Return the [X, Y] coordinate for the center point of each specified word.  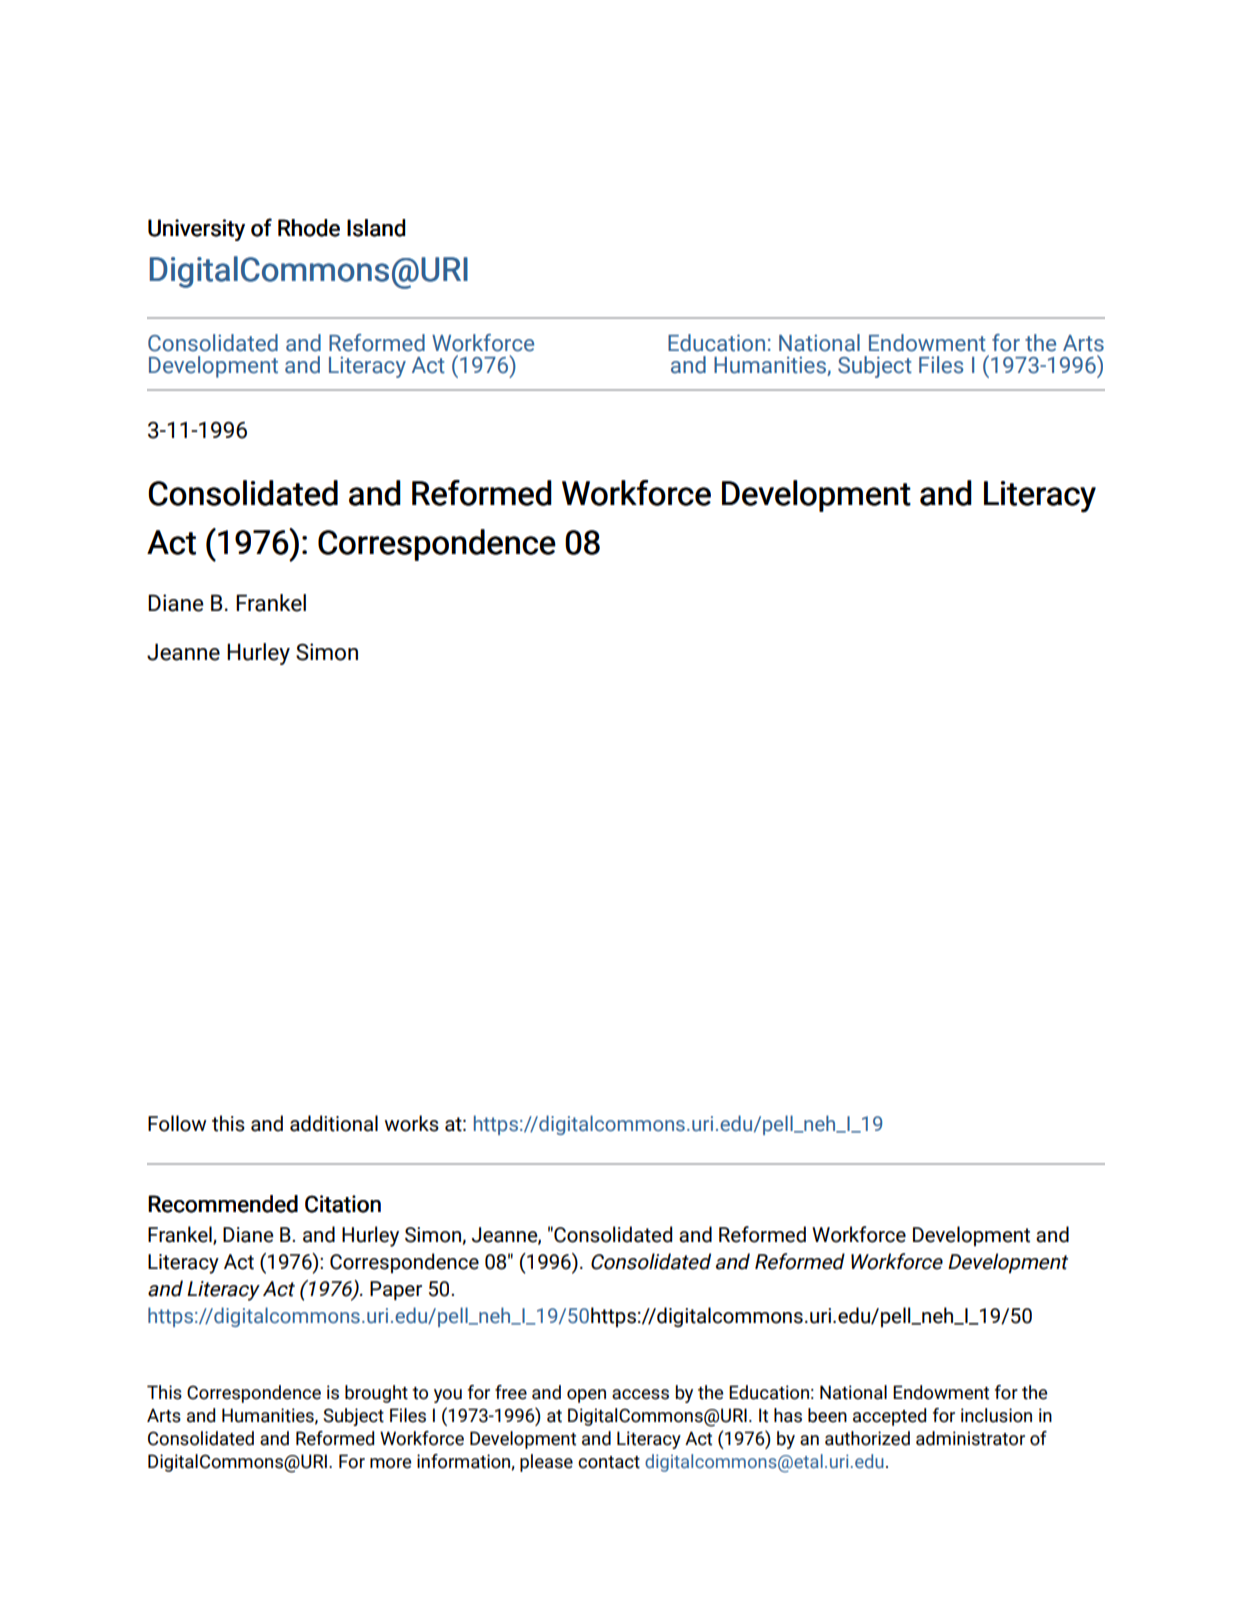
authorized [867, 1438]
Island [376, 228]
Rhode [309, 228]
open [586, 1396]
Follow [177, 1123]
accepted [889, 1417]
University [196, 230]
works [411, 1123]
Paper [396, 1290]
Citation [343, 1204]
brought [376, 1394]
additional [334, 1123]
